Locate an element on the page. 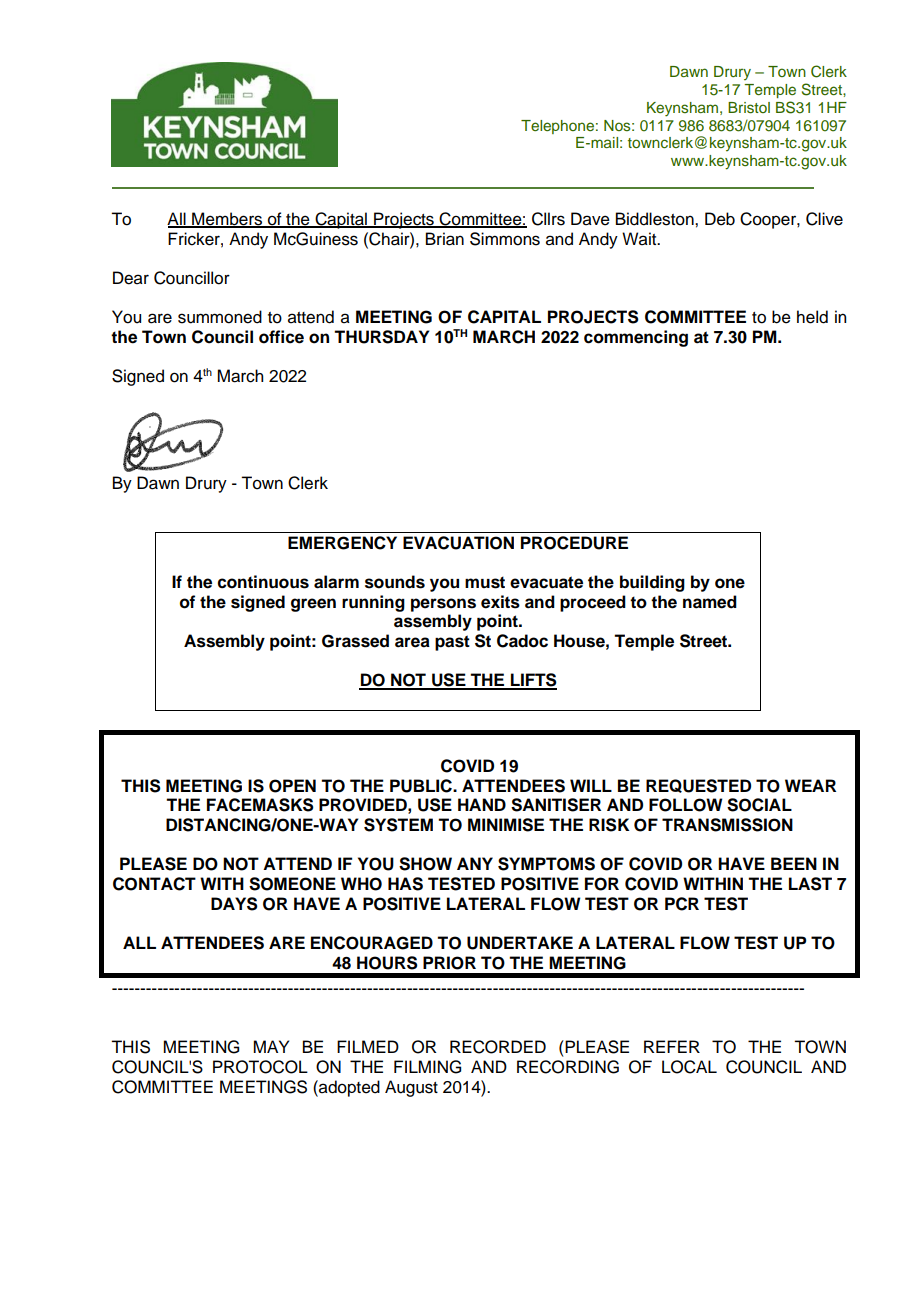 The height and width of the page is (1308, 924). Members is located at coordinates (227, 220).
